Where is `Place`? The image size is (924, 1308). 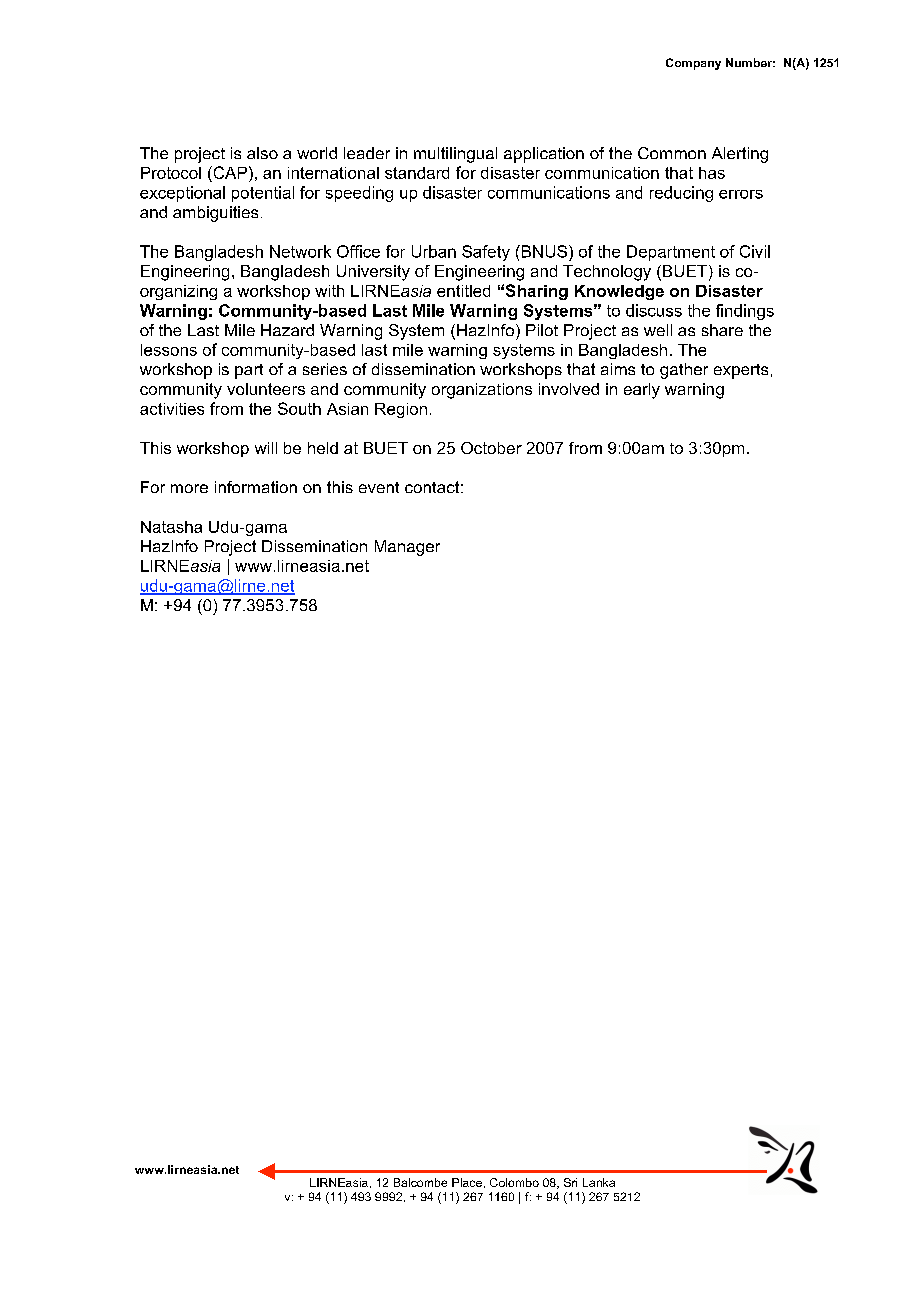
Place is located at coordinates (467, 1182).
